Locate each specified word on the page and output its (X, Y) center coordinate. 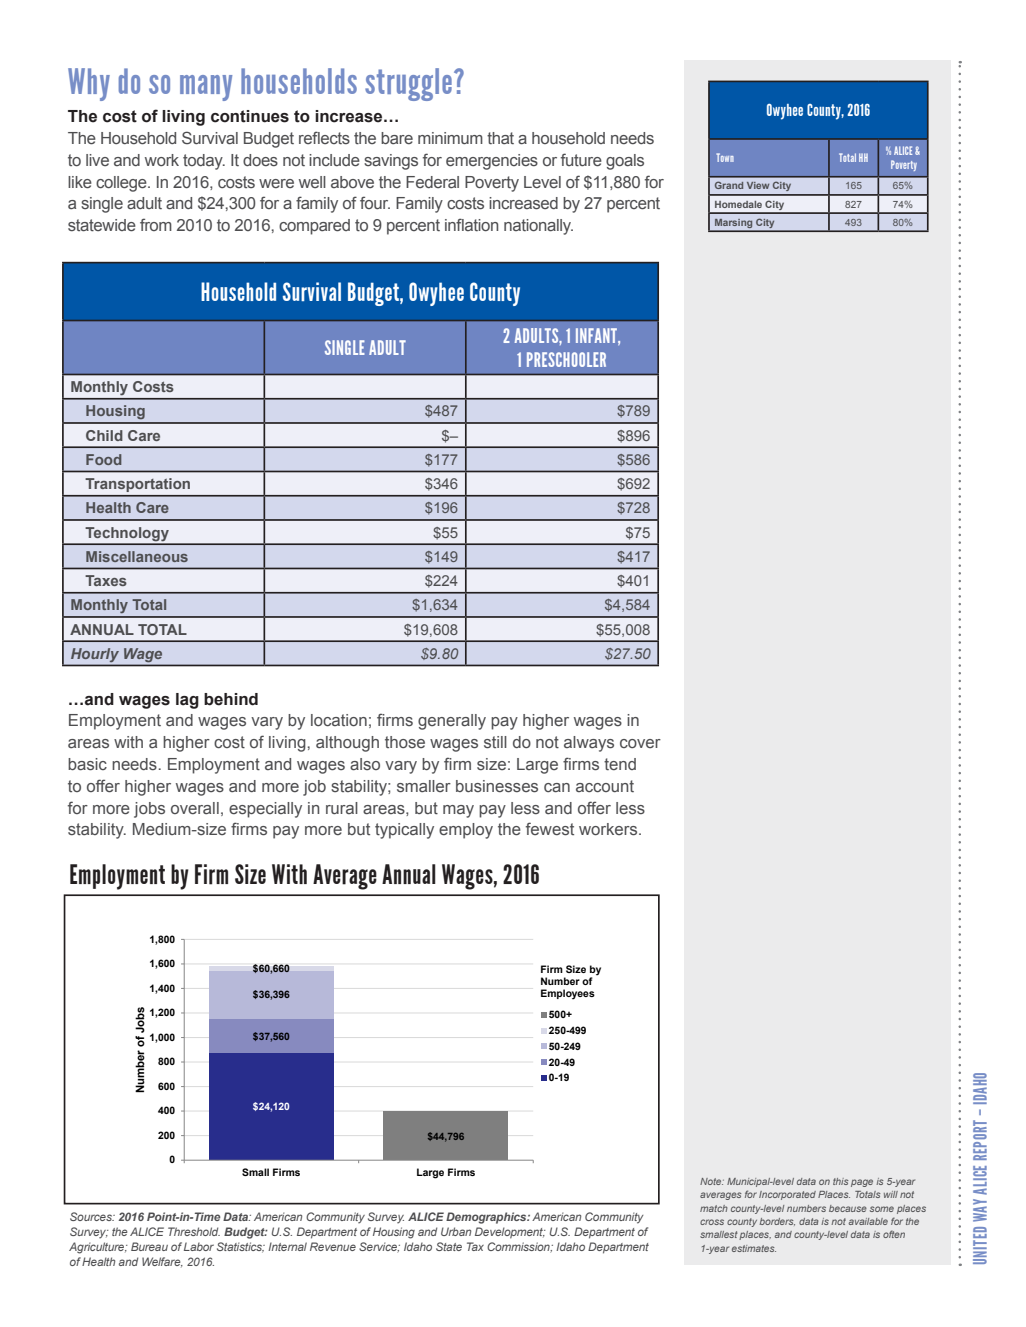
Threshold (194, 1231)
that (500, 138)
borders (777, 1222)
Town (725, 157)
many (206, 88)
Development (510, 1233)
